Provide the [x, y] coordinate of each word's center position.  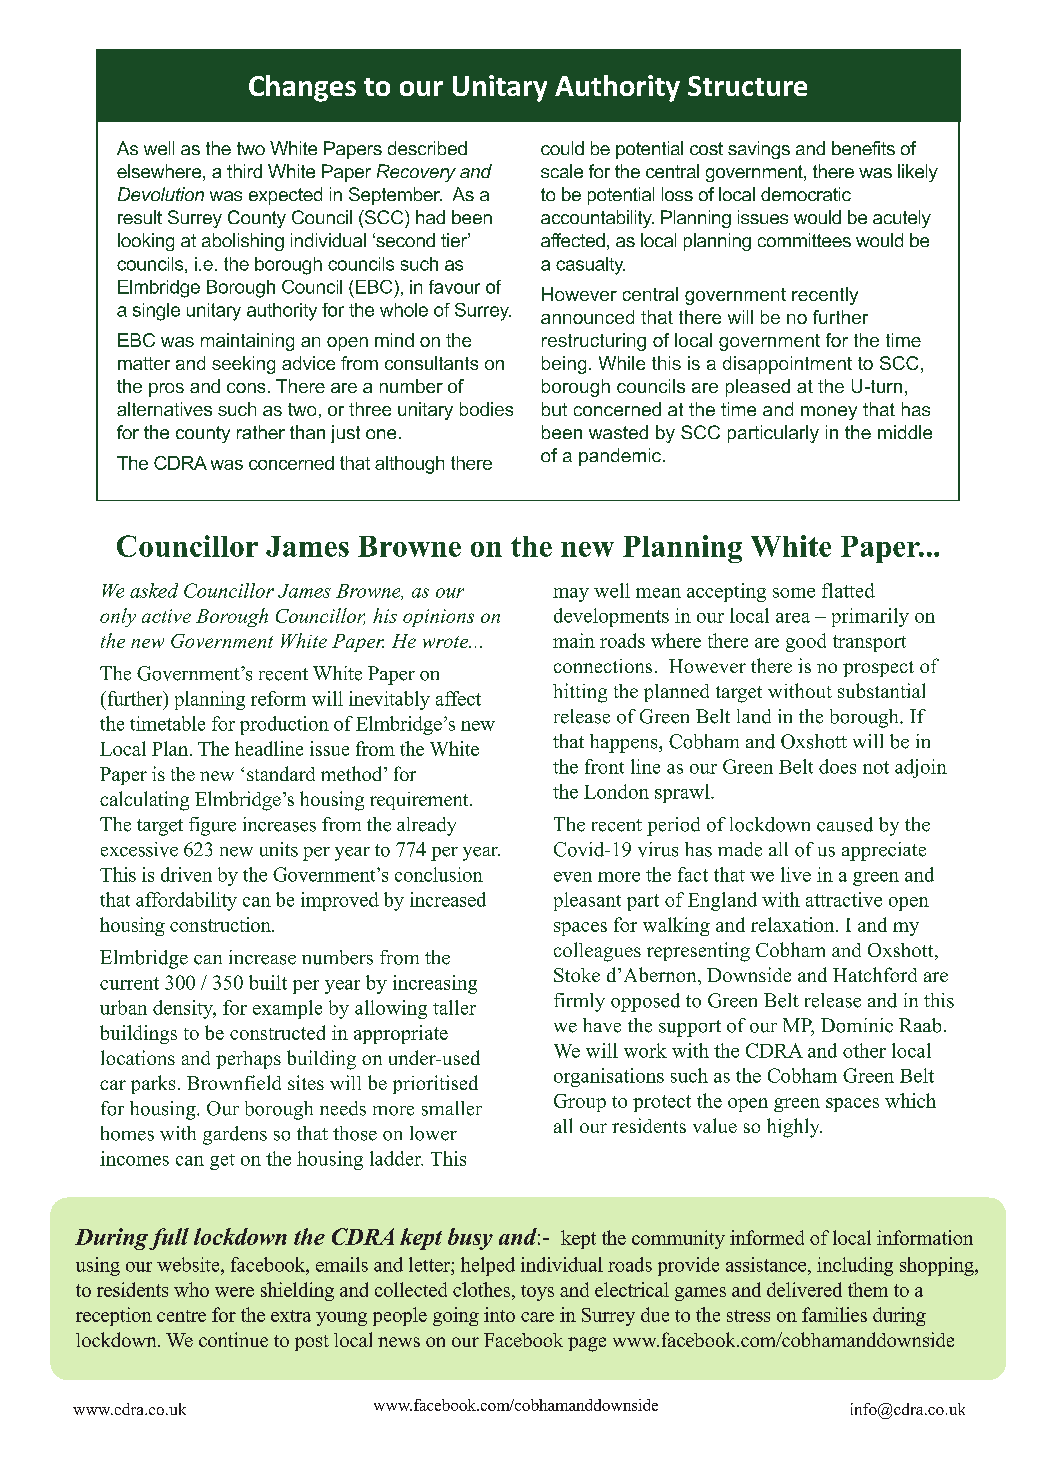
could [562, 148]
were [234, 1292]
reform [278, 698]
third [244, 171]
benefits [863, 148]
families [834, 1314]
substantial [881, 690]
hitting [580, 693]
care [537, 1317]
